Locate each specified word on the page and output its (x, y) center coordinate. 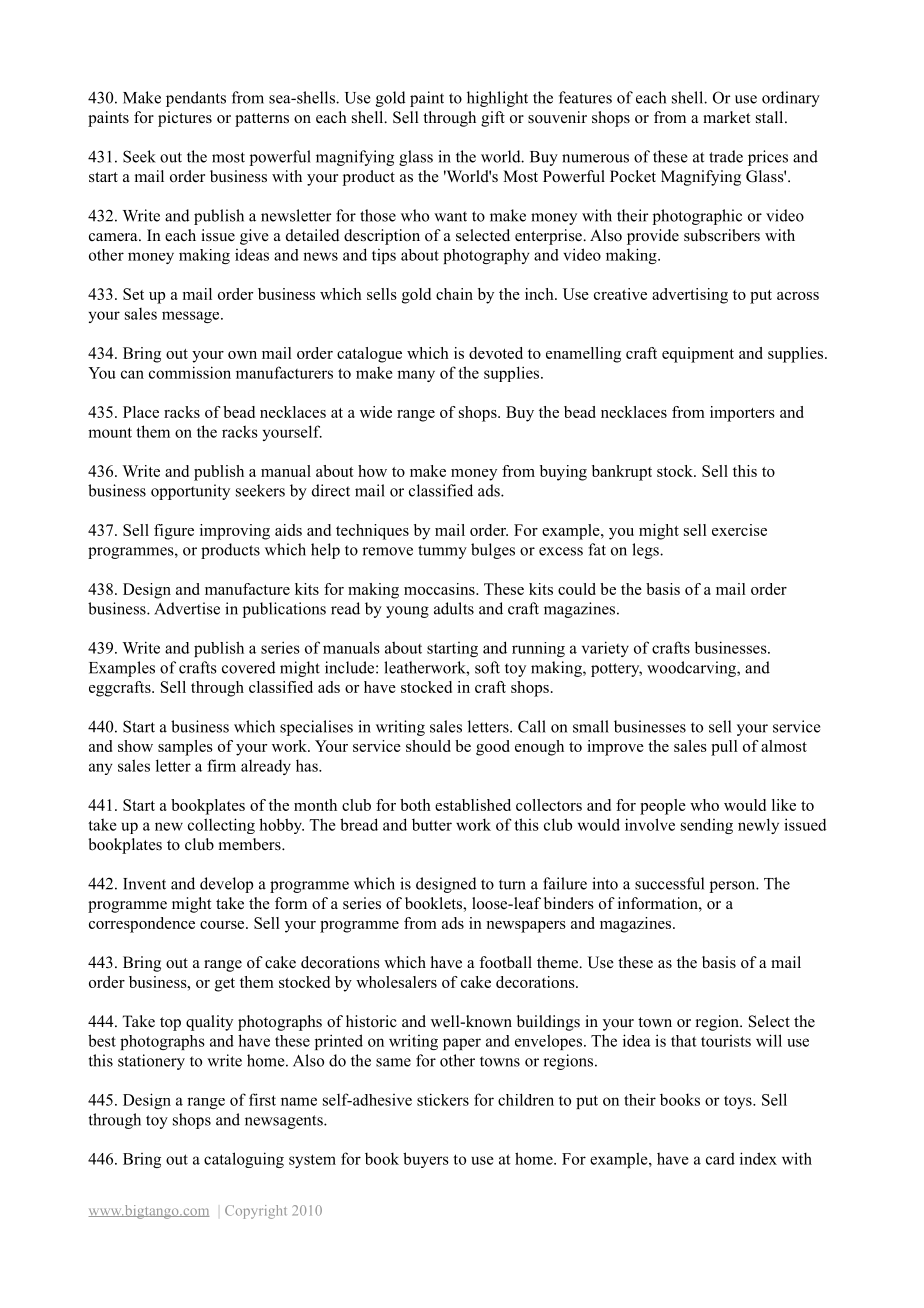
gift (493, 119)
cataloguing (244, 1160)
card (720, 1158)
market (726, 117)
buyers (426, 1160)
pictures (185, 119)
